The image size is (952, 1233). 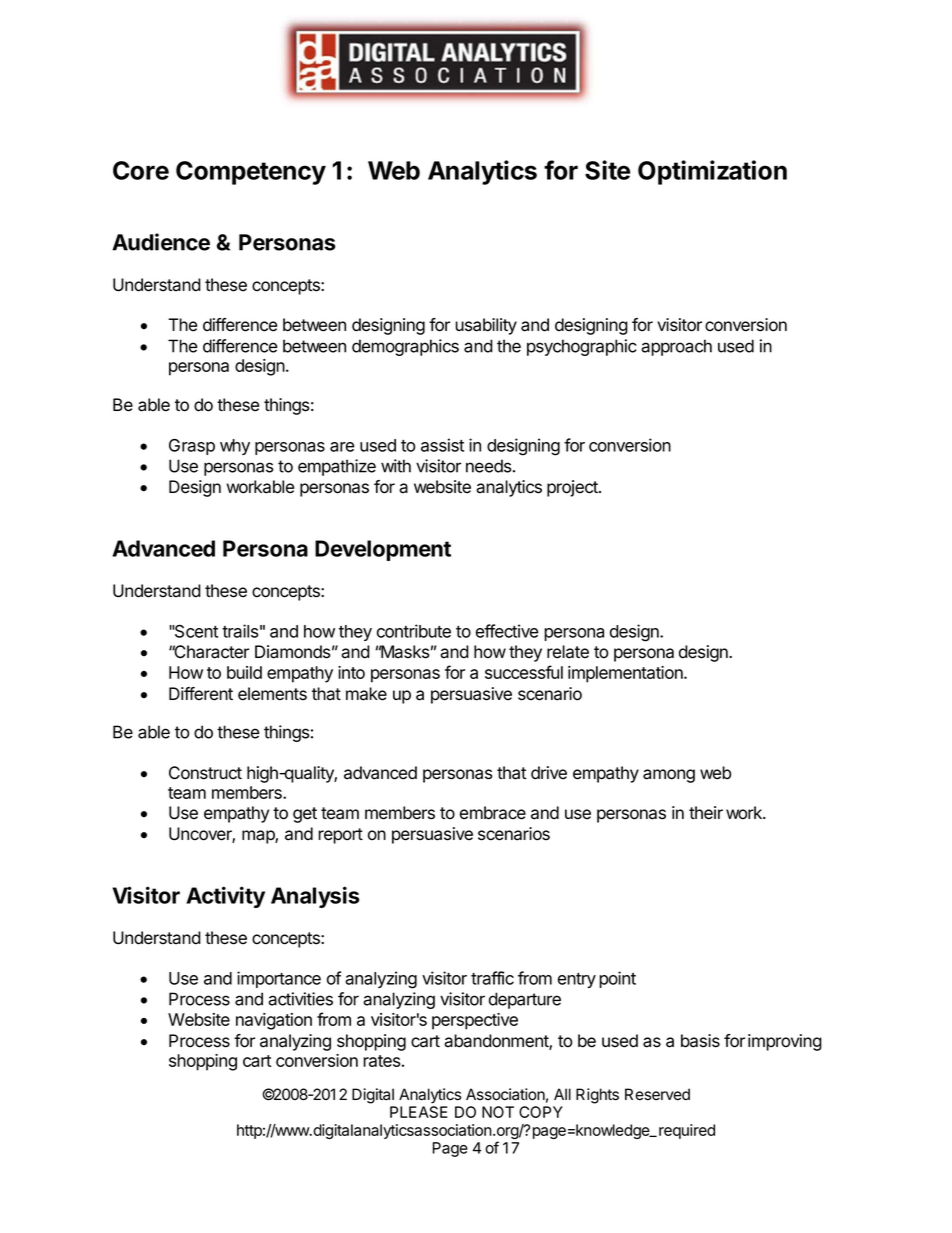 What do you see at coordinates (442, 445) in the page?
I see `assist` at bounding box center [442, 445].
